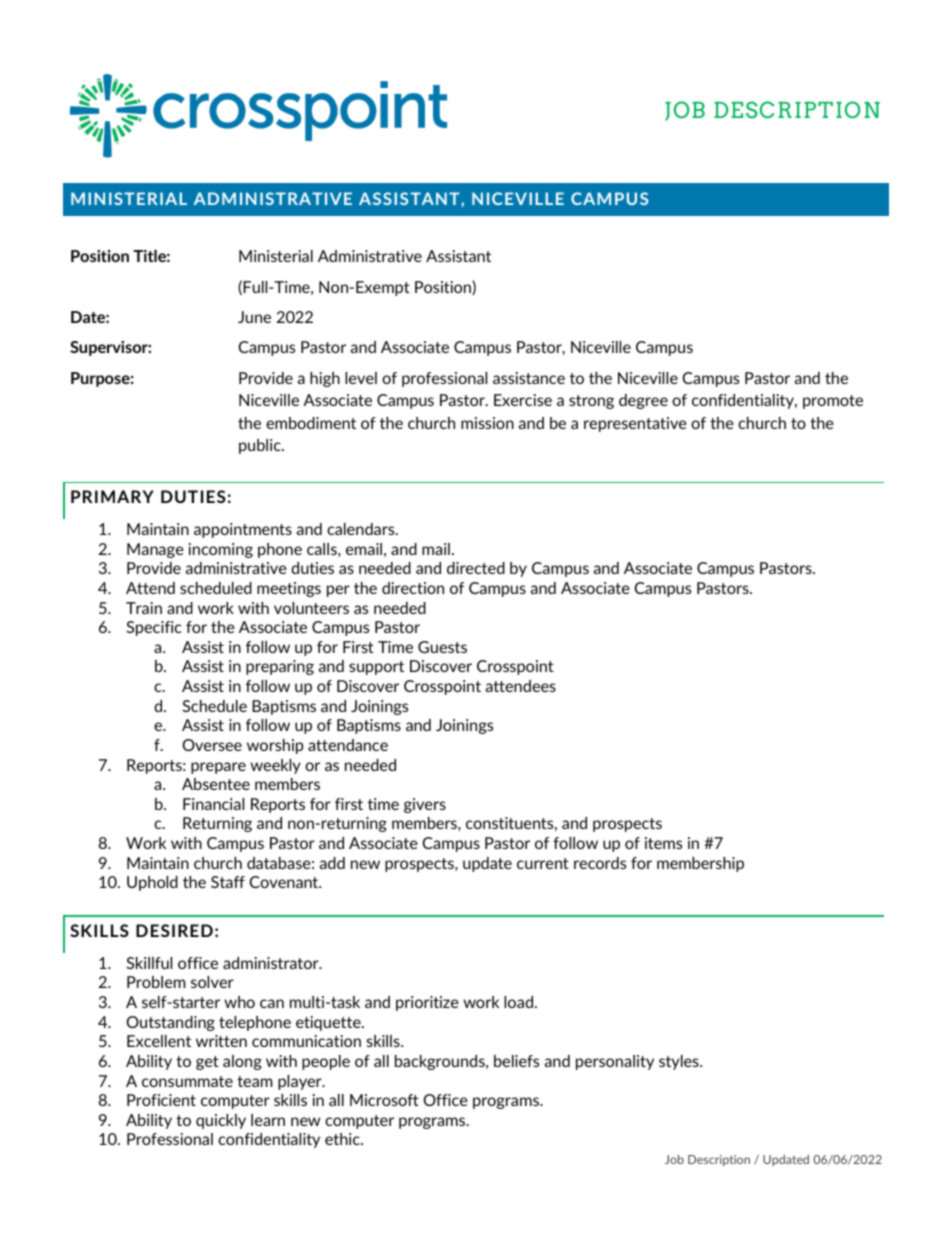 The height and width of the screenshot is (1233, 952). I want to click on items, so click(663, 843).
